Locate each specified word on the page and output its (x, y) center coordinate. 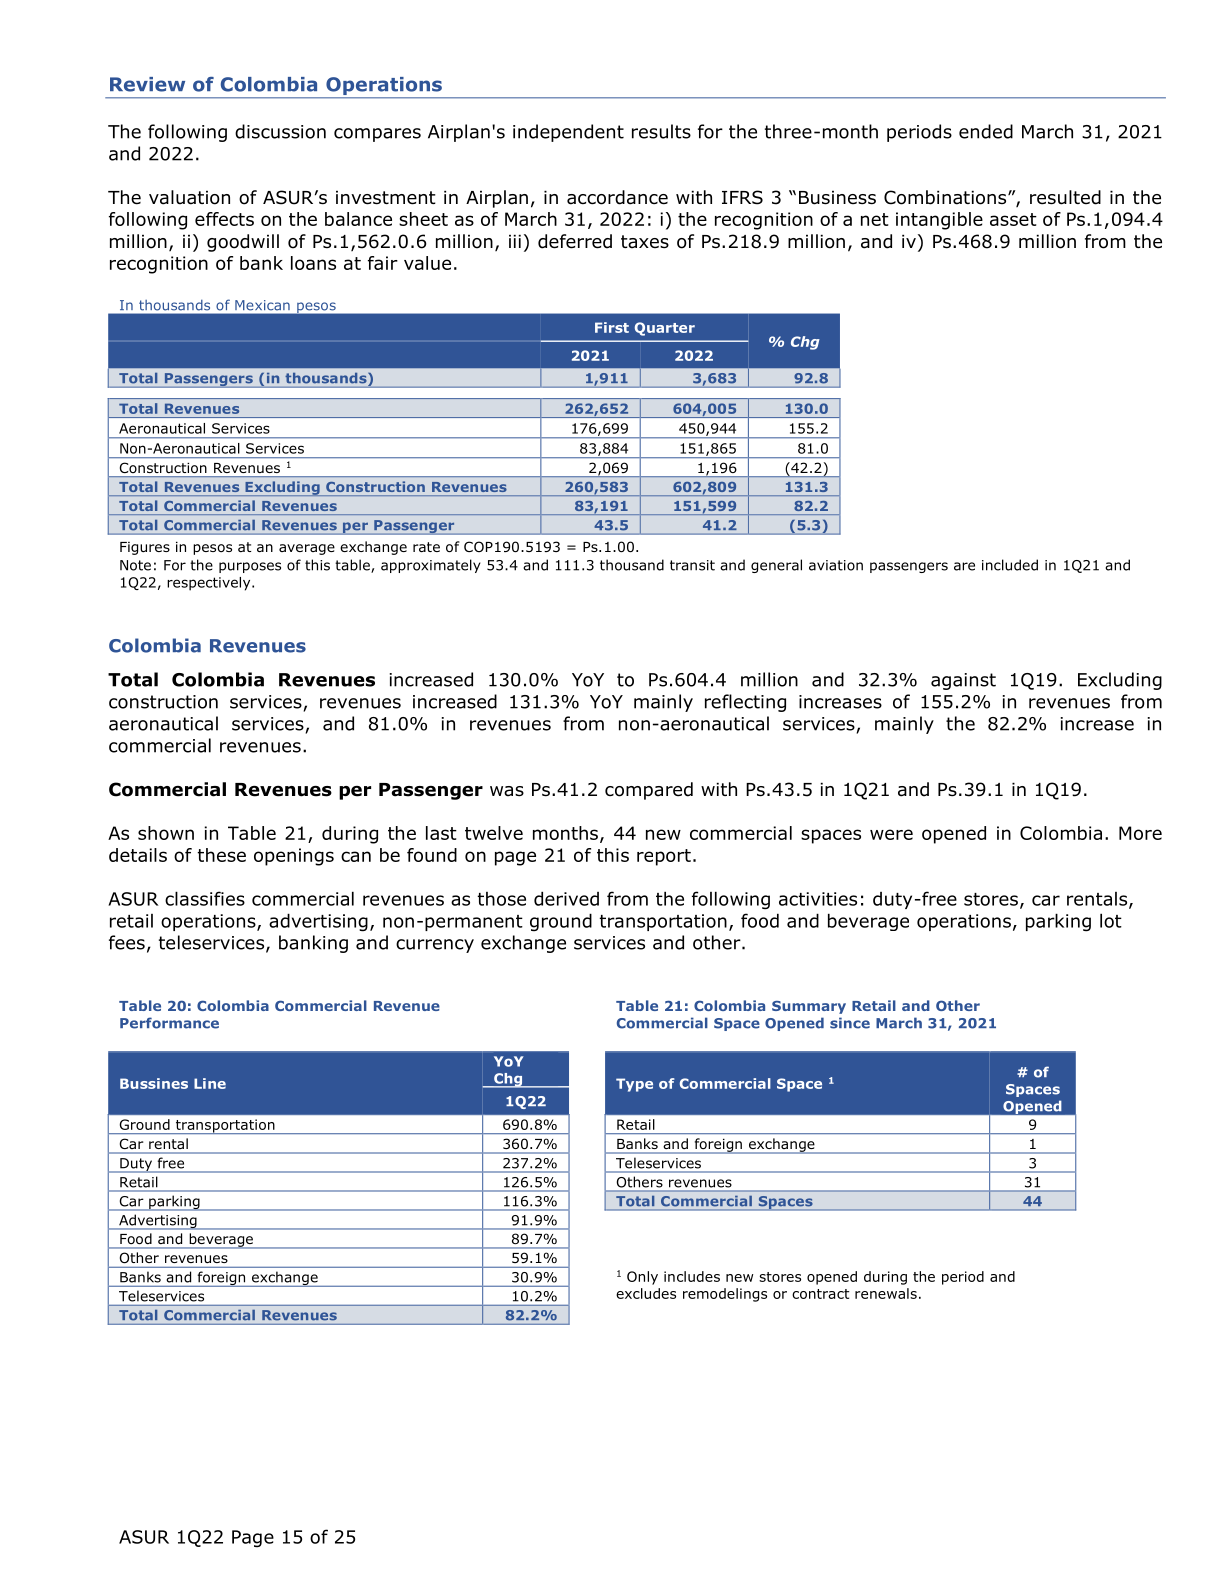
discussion (280, 131)
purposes (250, 567)
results (661, 131)
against (963, 681)
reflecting (745, 703)
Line (210, 1083)
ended (986, 131)
